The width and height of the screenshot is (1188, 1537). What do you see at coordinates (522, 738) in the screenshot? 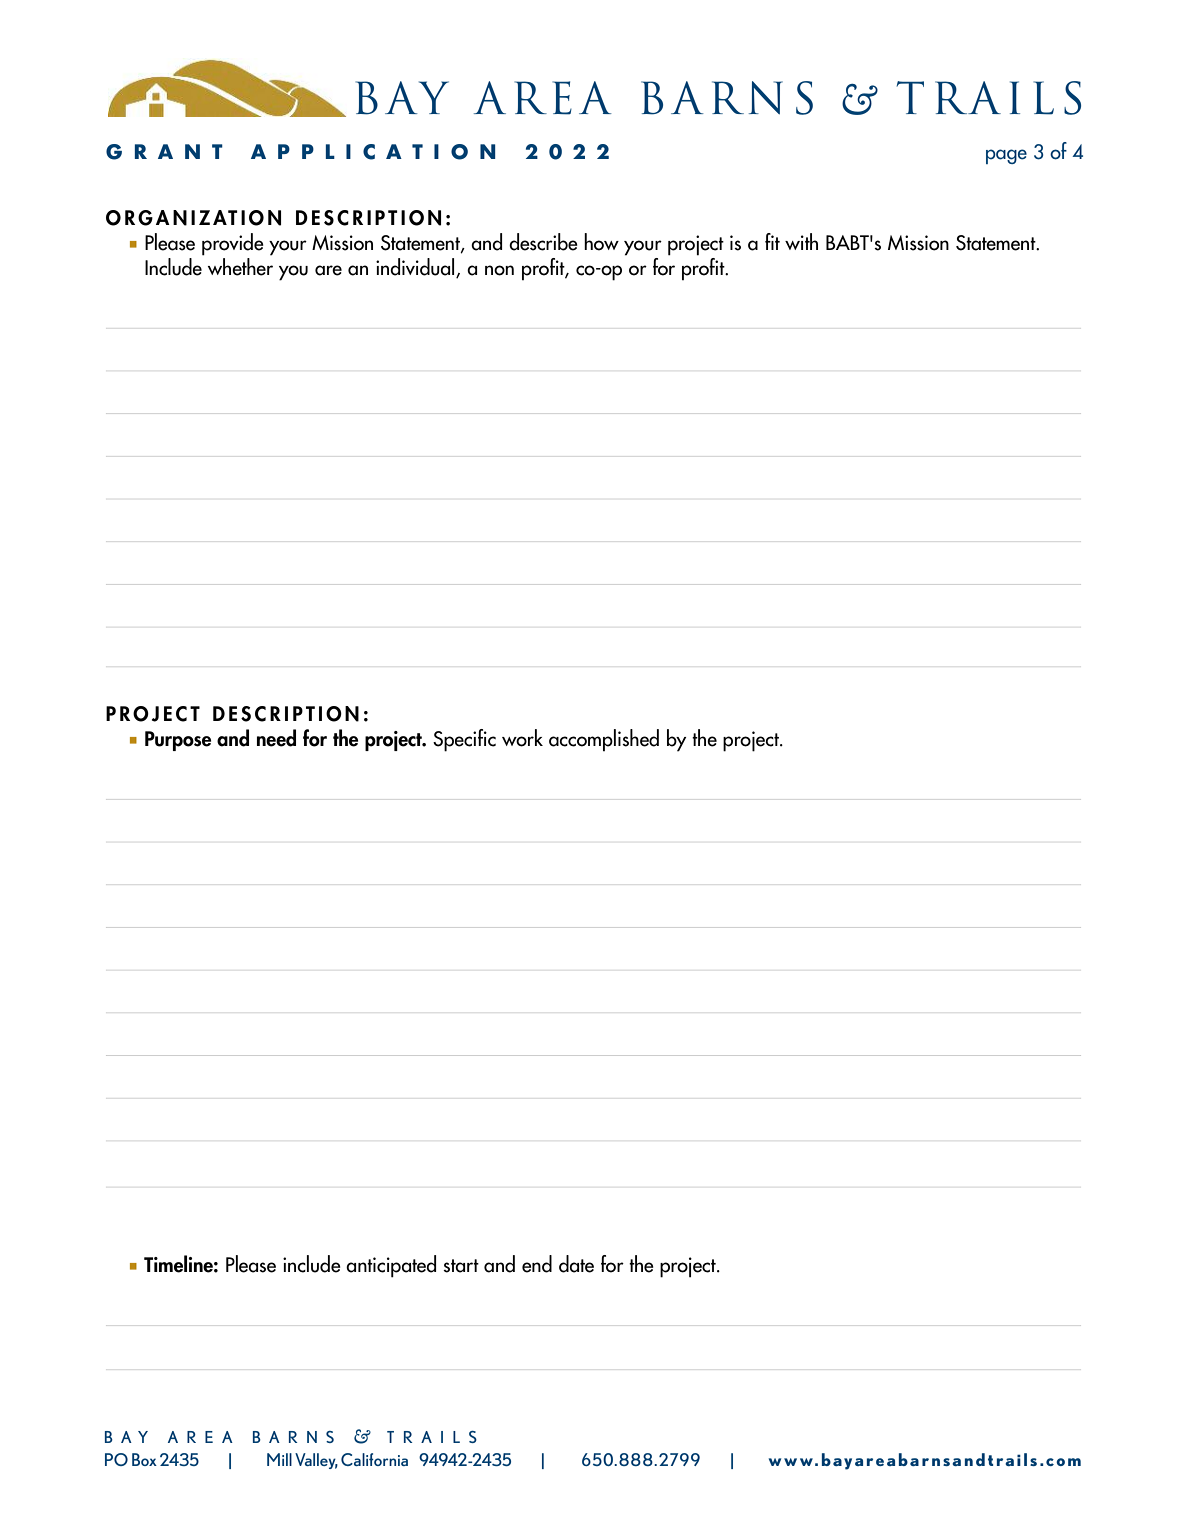
I see `work` at bounding box center [522, 738].
